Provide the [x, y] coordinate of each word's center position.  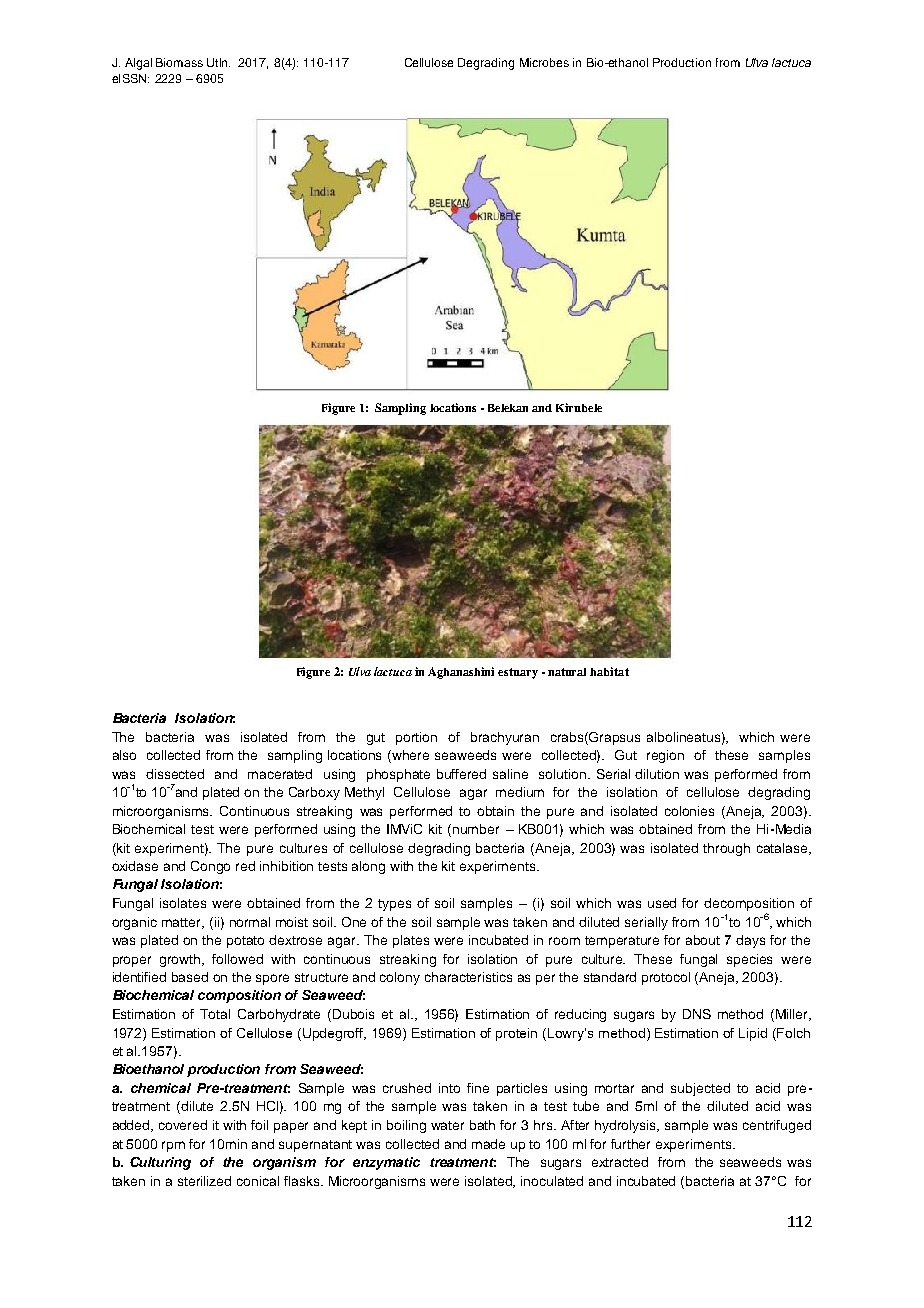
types [394, 905]
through [726, 849]
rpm [173, 1146]
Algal [138, 64]
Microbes [544, 62]
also [124, 755]
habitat [609, 671]
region [665, 756]
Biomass [179, 62]
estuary [518, 673]
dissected [175, 774]
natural [567, 672]
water [447, 1125]
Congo [210, 867]
